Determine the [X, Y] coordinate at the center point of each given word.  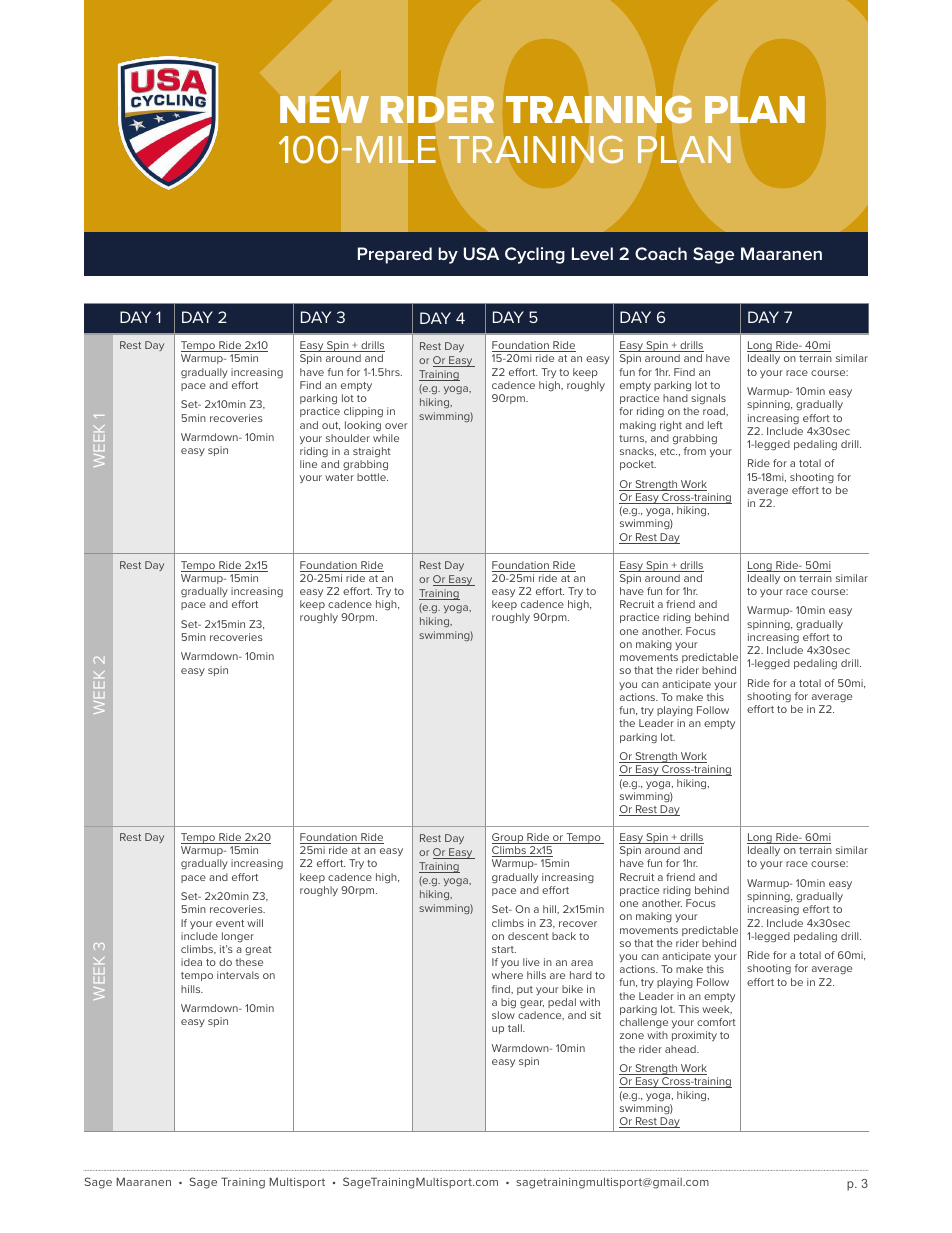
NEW [324, 109]
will [255, 923]
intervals [238, 975]
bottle [372, 477]
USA [481, 253]
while [386, 438]
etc [668, 451]
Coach [661, 253]
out [331, 426]
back [564, 936]
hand [675, 398]
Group [509, 838]
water [339, 477]
